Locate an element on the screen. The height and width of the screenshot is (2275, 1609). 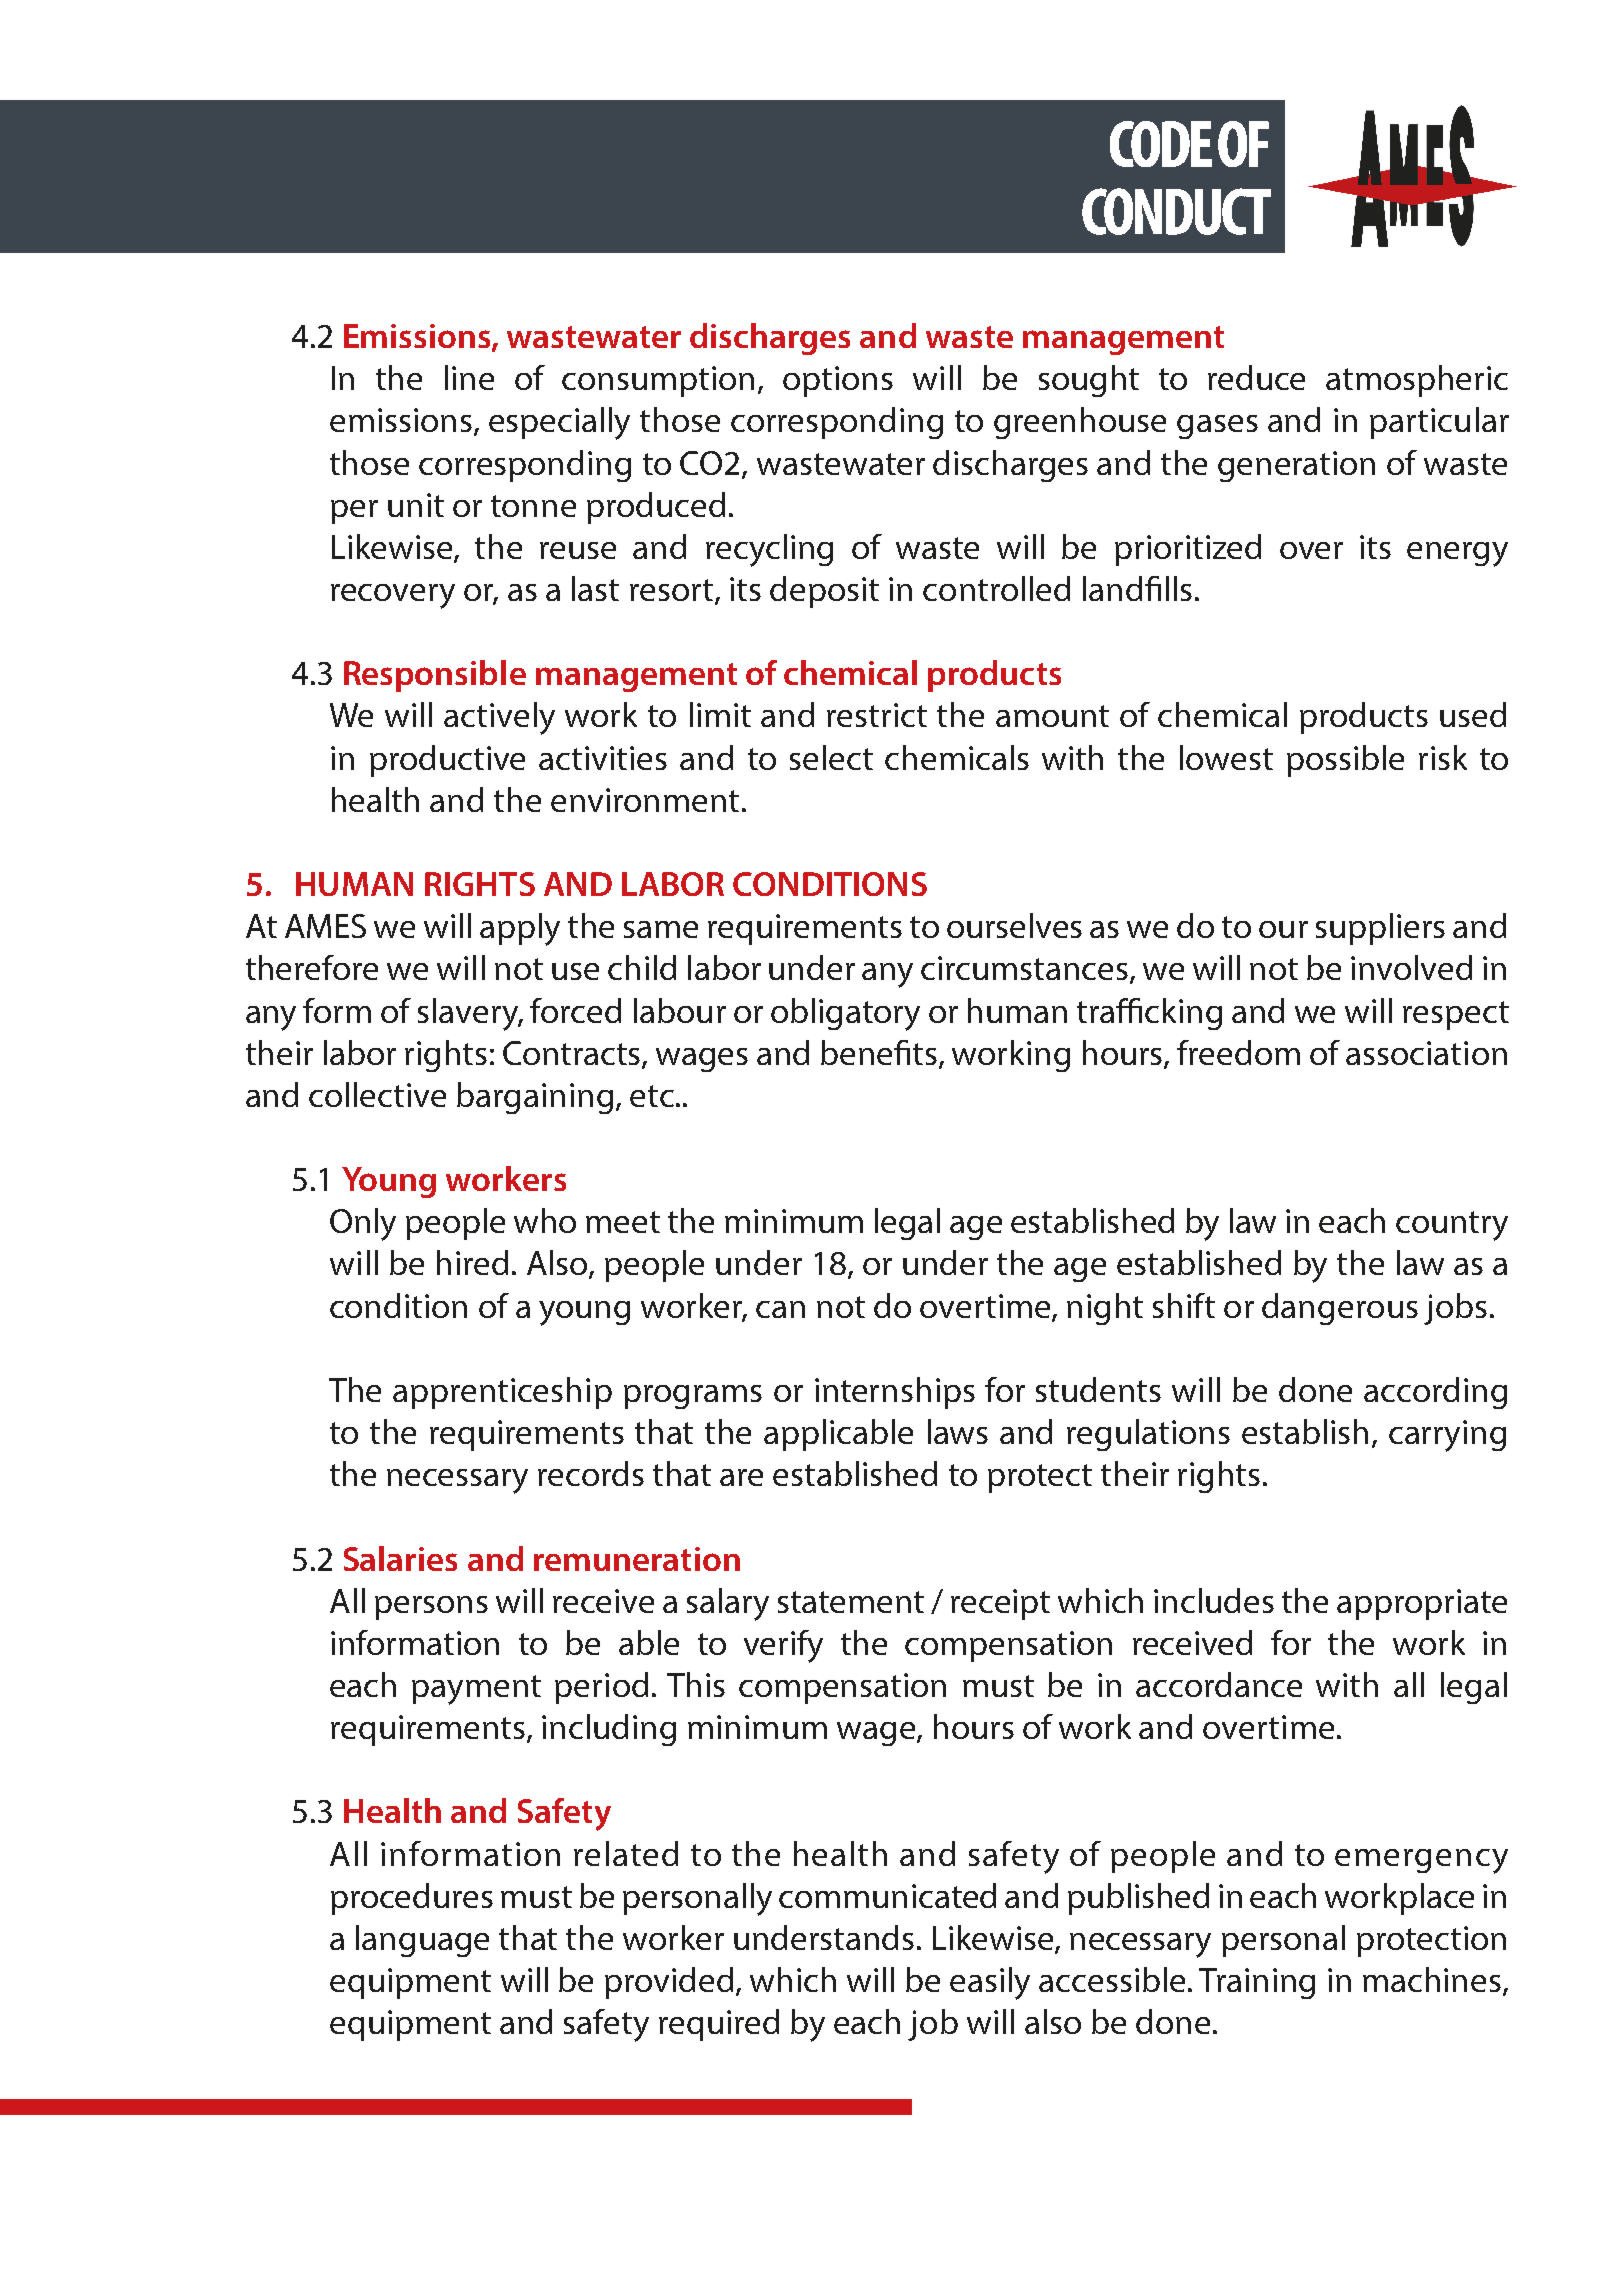
statement is located at coordinates (851, 1602).
